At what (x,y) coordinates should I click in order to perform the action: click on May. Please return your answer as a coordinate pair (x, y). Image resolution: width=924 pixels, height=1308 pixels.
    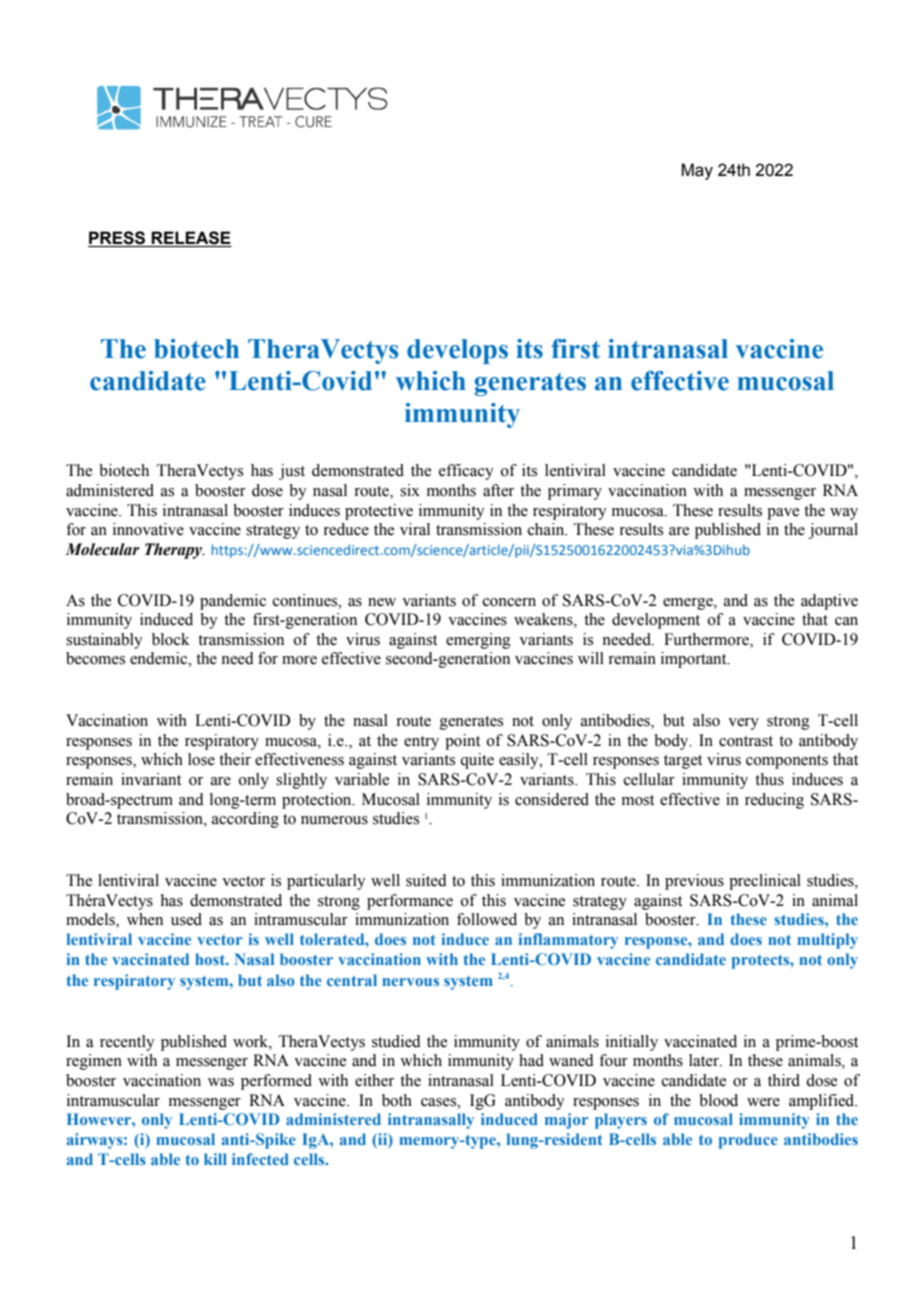
    Looking at the image, I should click on (697, 171).
